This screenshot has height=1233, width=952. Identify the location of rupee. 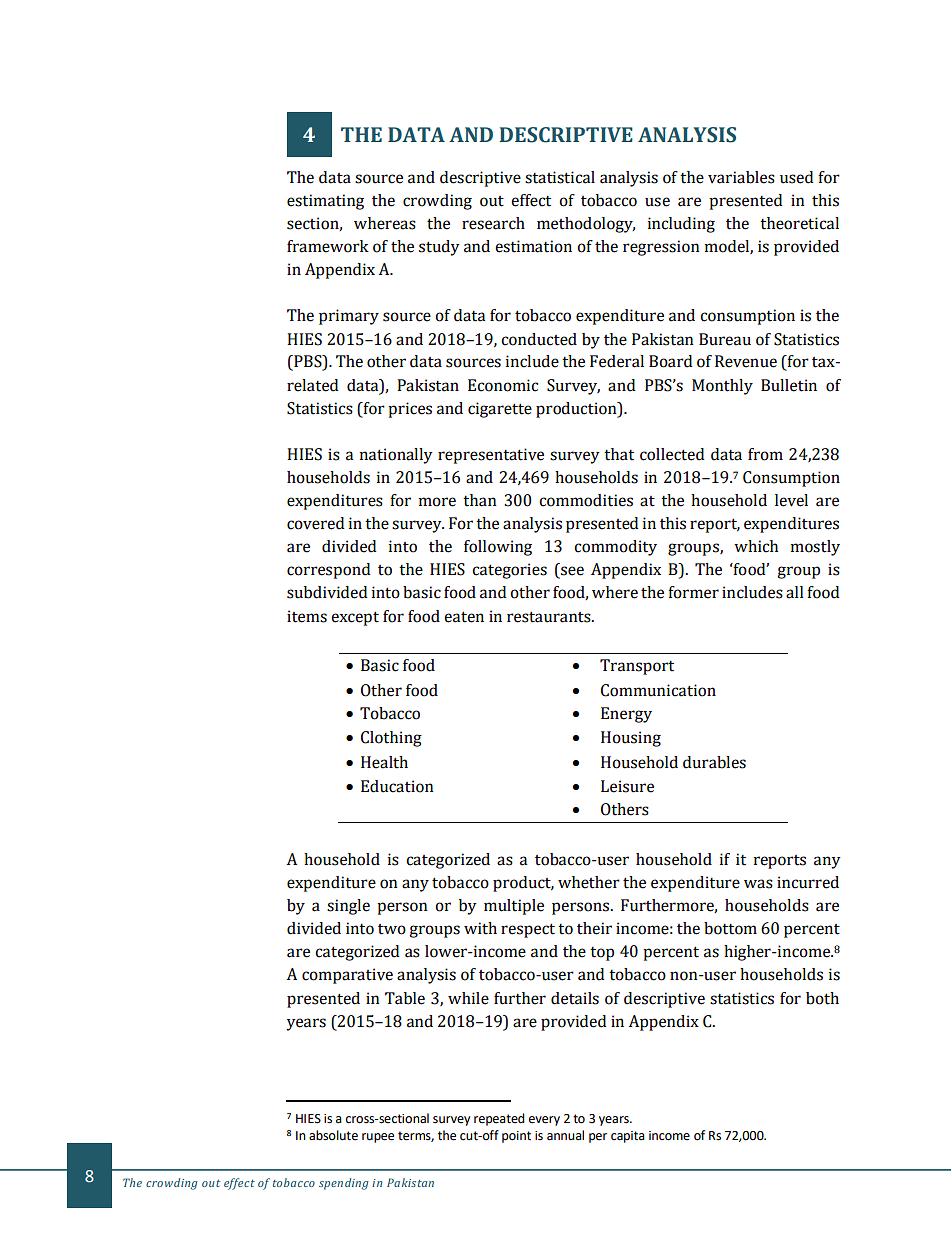
(378, 1138).
